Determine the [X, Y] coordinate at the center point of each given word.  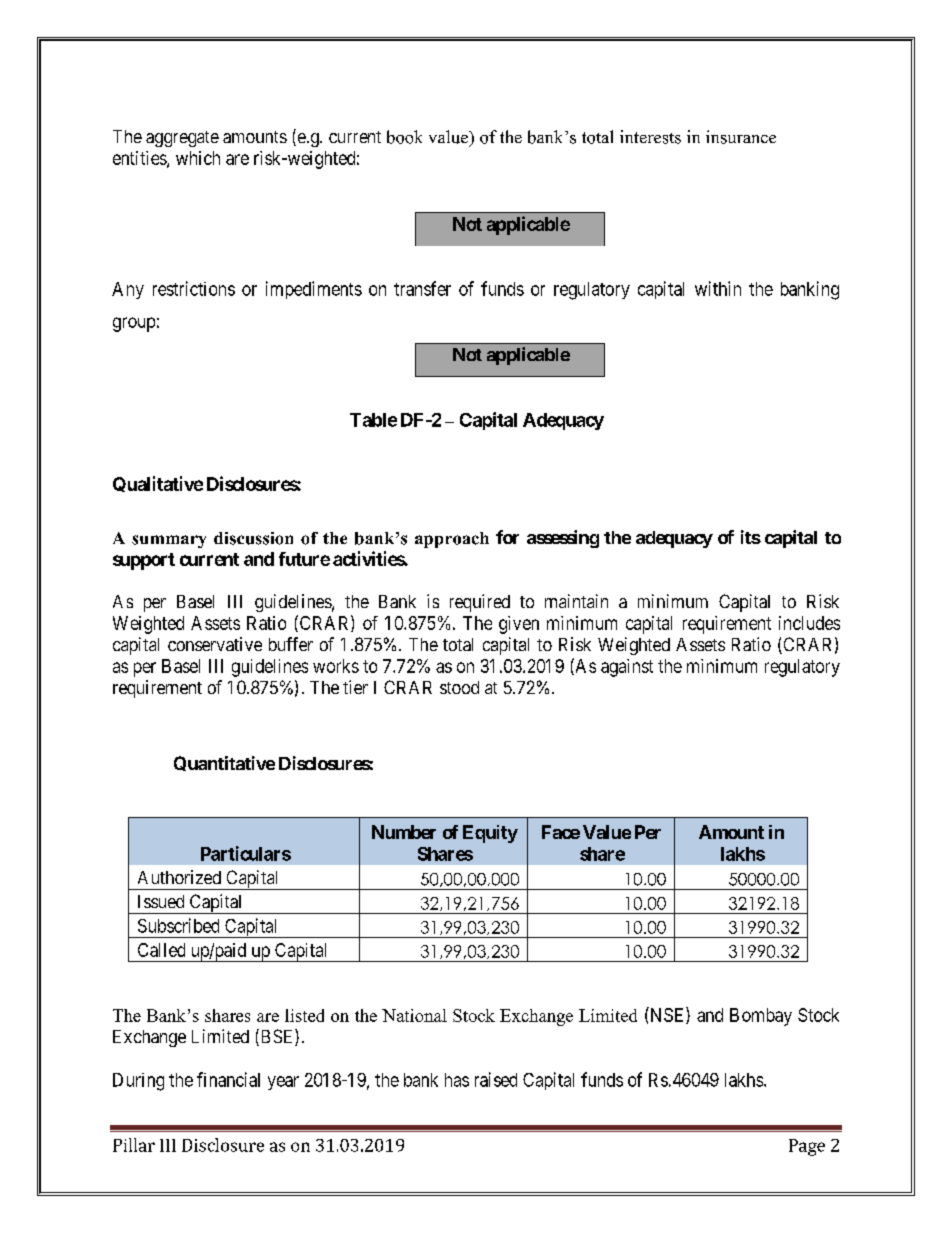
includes [809, 623]
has [457, 1080]
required [480, 603]
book [404, 137]
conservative [215, 644]
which [198, 158]
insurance [741, 137]
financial [228, 1079]
